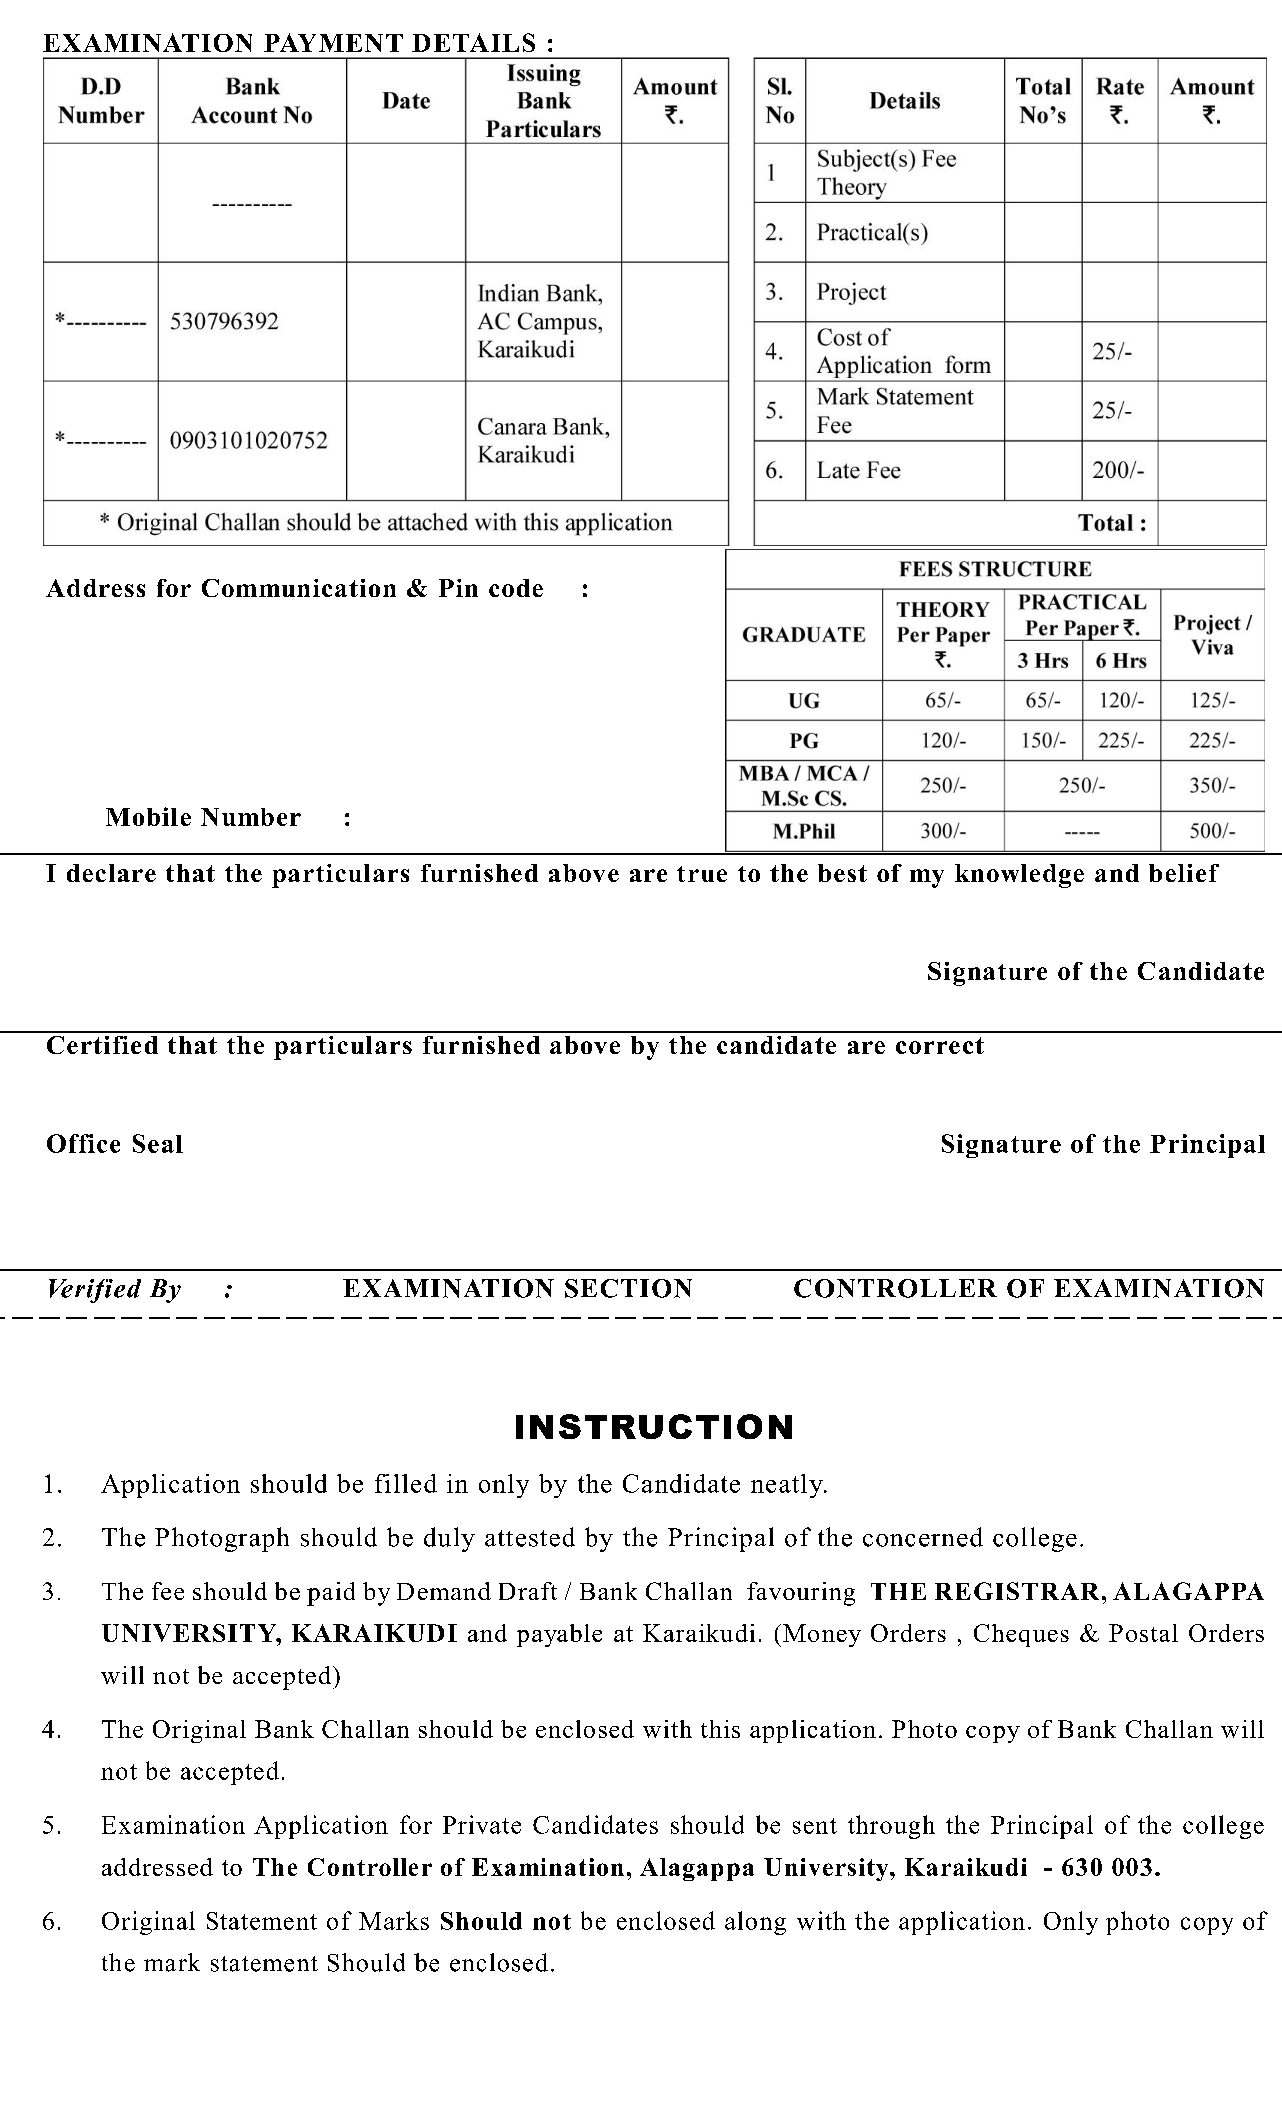  Describe the element at coordinates (299, 588) in the document. I see `Communication` at that location.
